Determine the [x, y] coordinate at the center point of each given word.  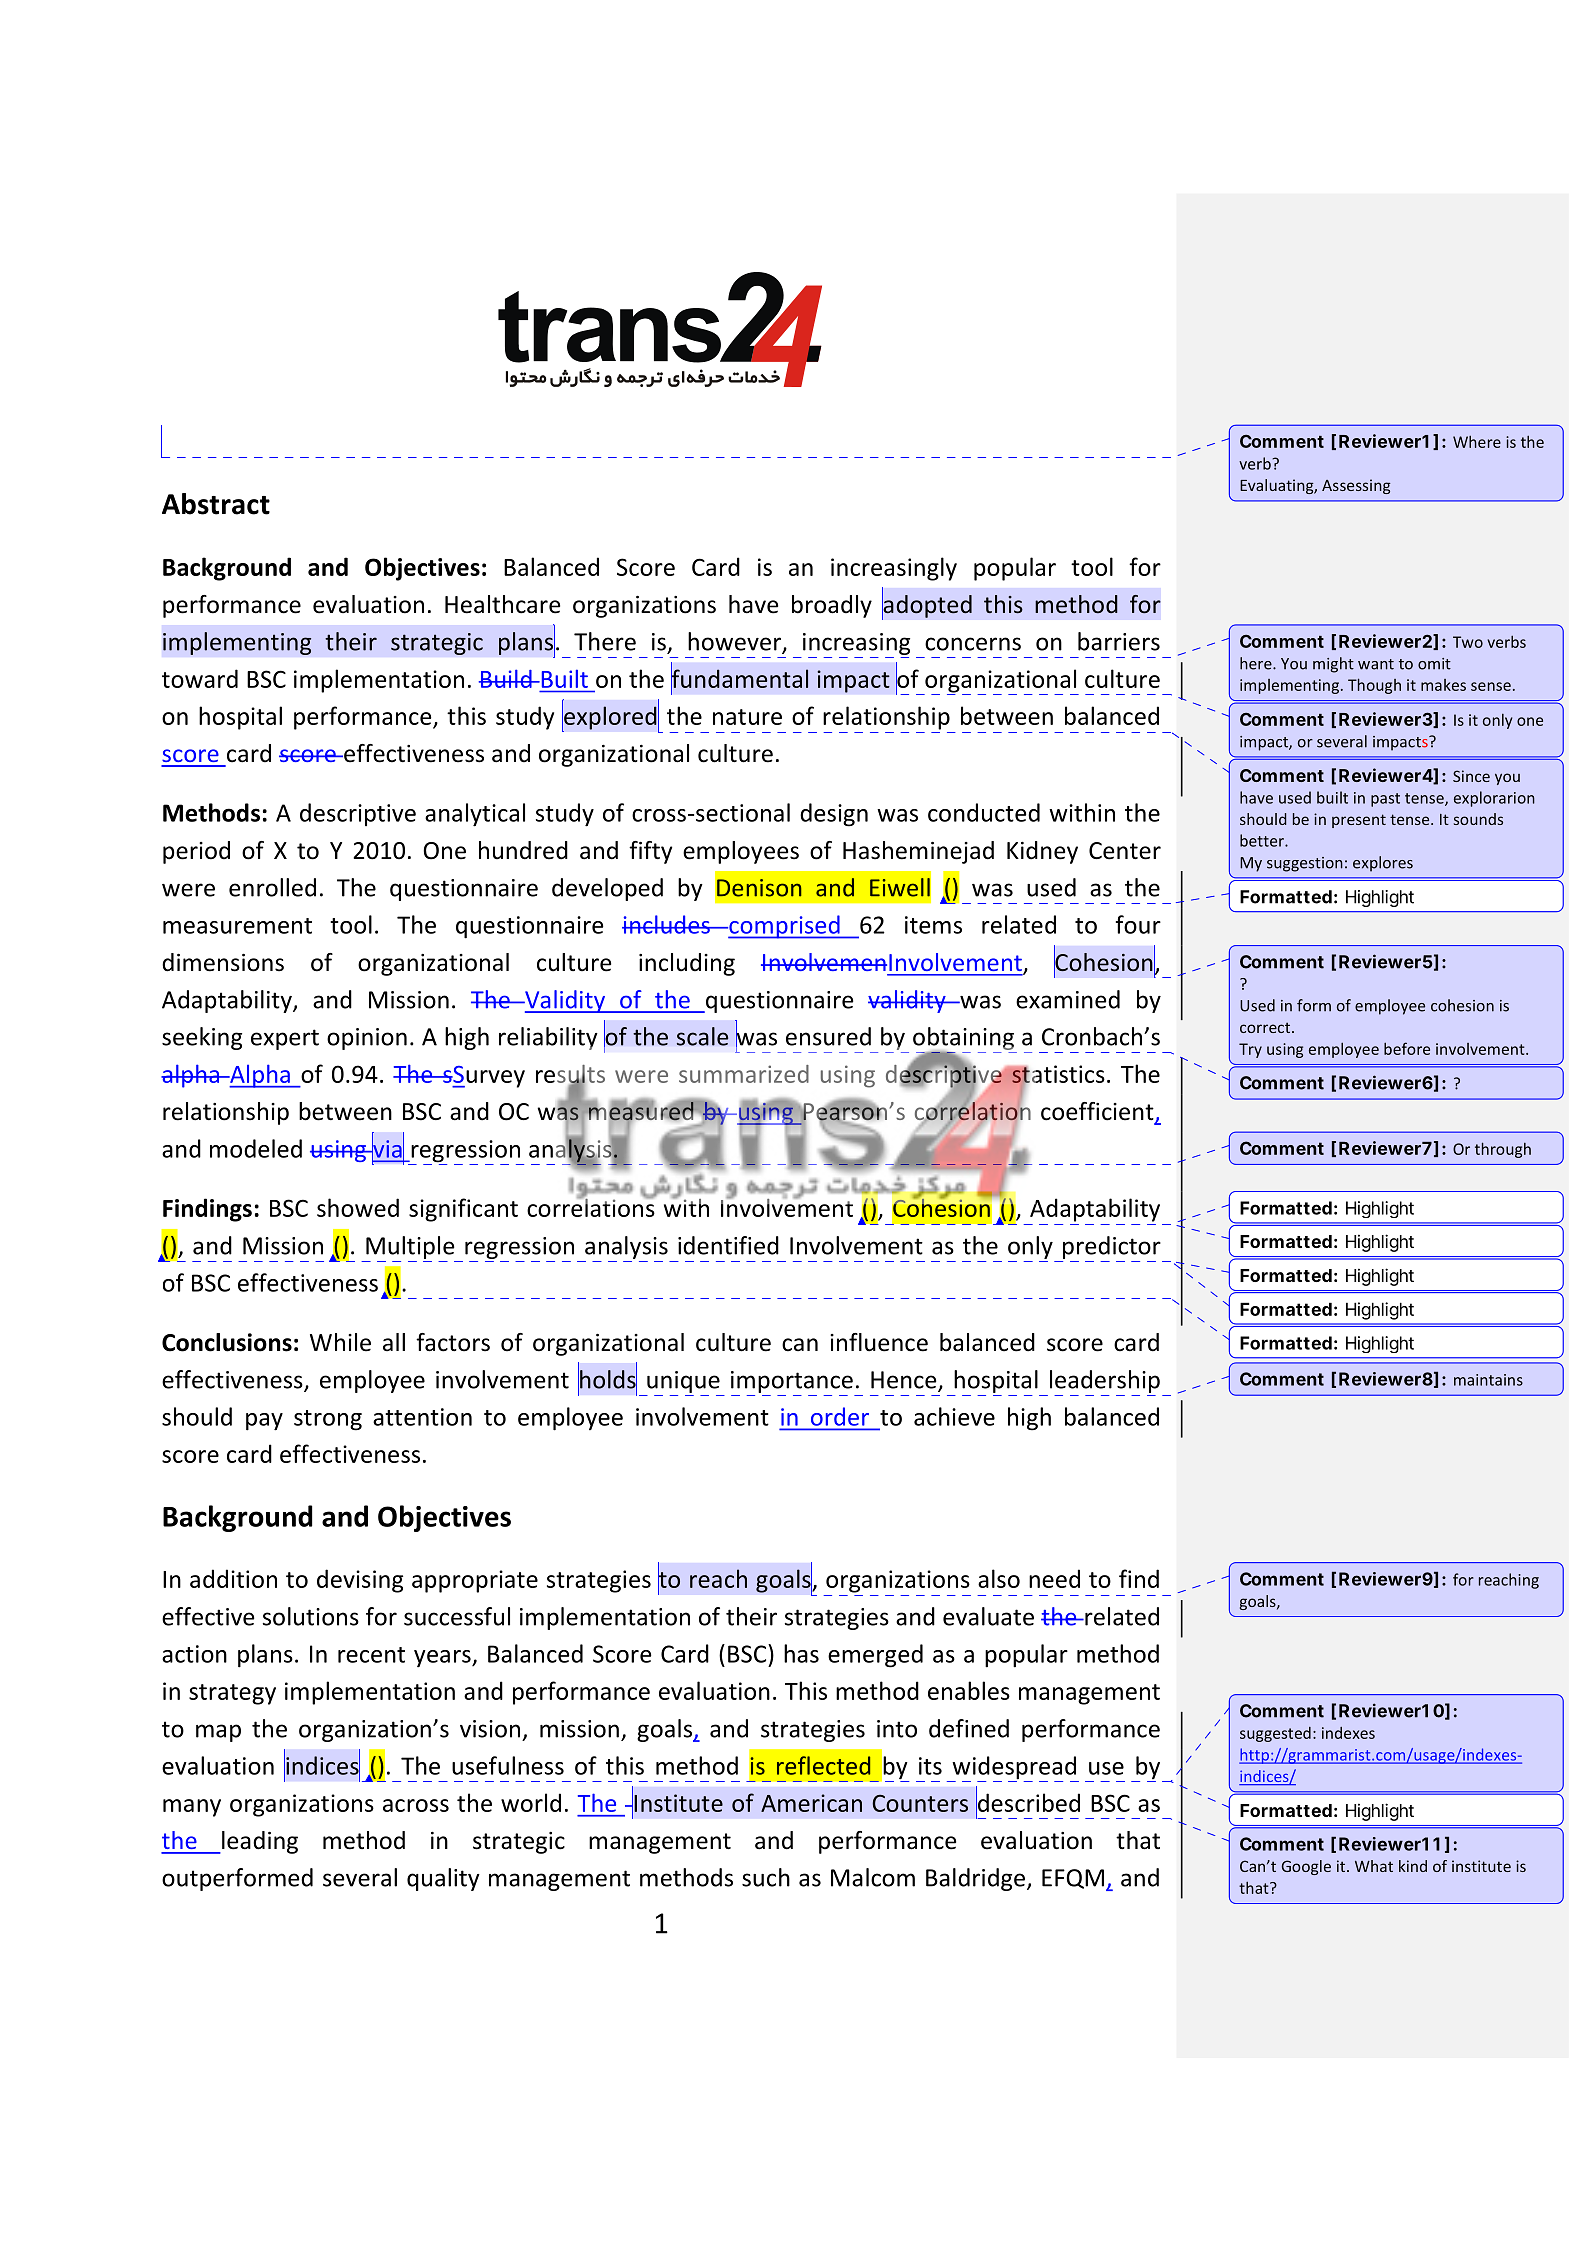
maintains [1488, 1380]
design [834, 815]
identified [728, 1245]
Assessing [1356, 486]
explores [1383, 864]
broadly [832, 606]
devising [360, 1581]
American [811, 1803]
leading [259, 1842]
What [1374, 1866]
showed [358, 1207]
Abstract [216, 504]
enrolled [272, 887]
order [840, 1417]
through [1503, 1150]
